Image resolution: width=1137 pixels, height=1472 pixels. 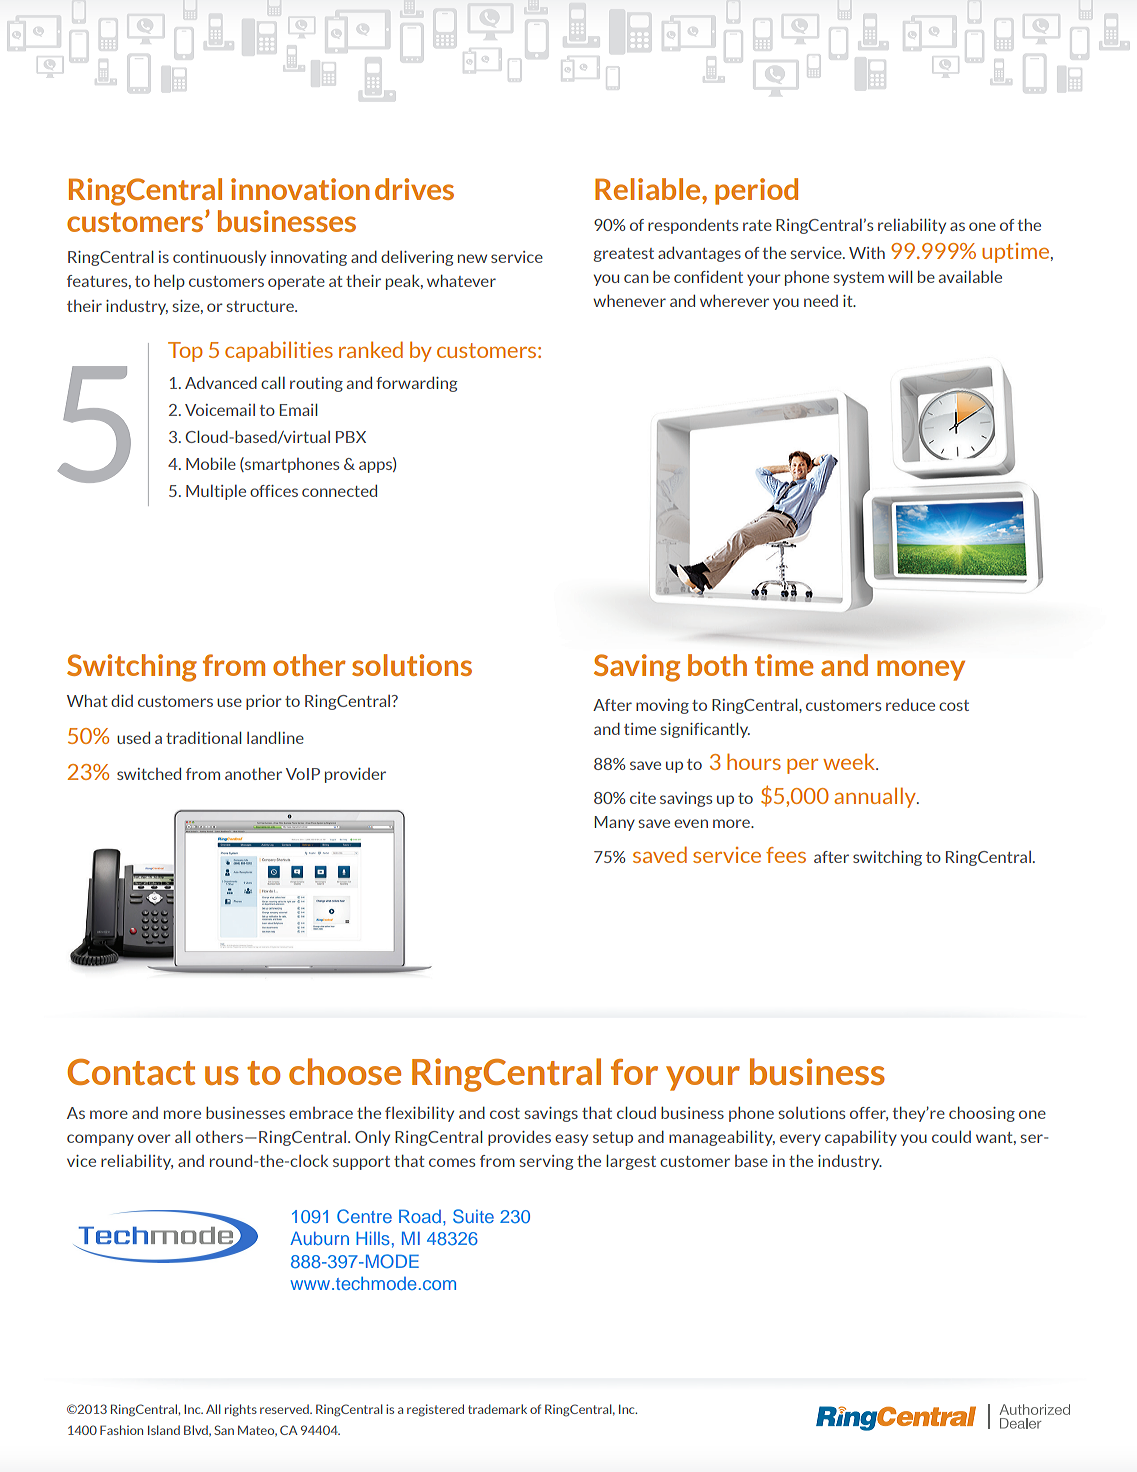 What do you see at coordinates (867, 253) in the image?
I see `With` at bounding box center [867, 253].
